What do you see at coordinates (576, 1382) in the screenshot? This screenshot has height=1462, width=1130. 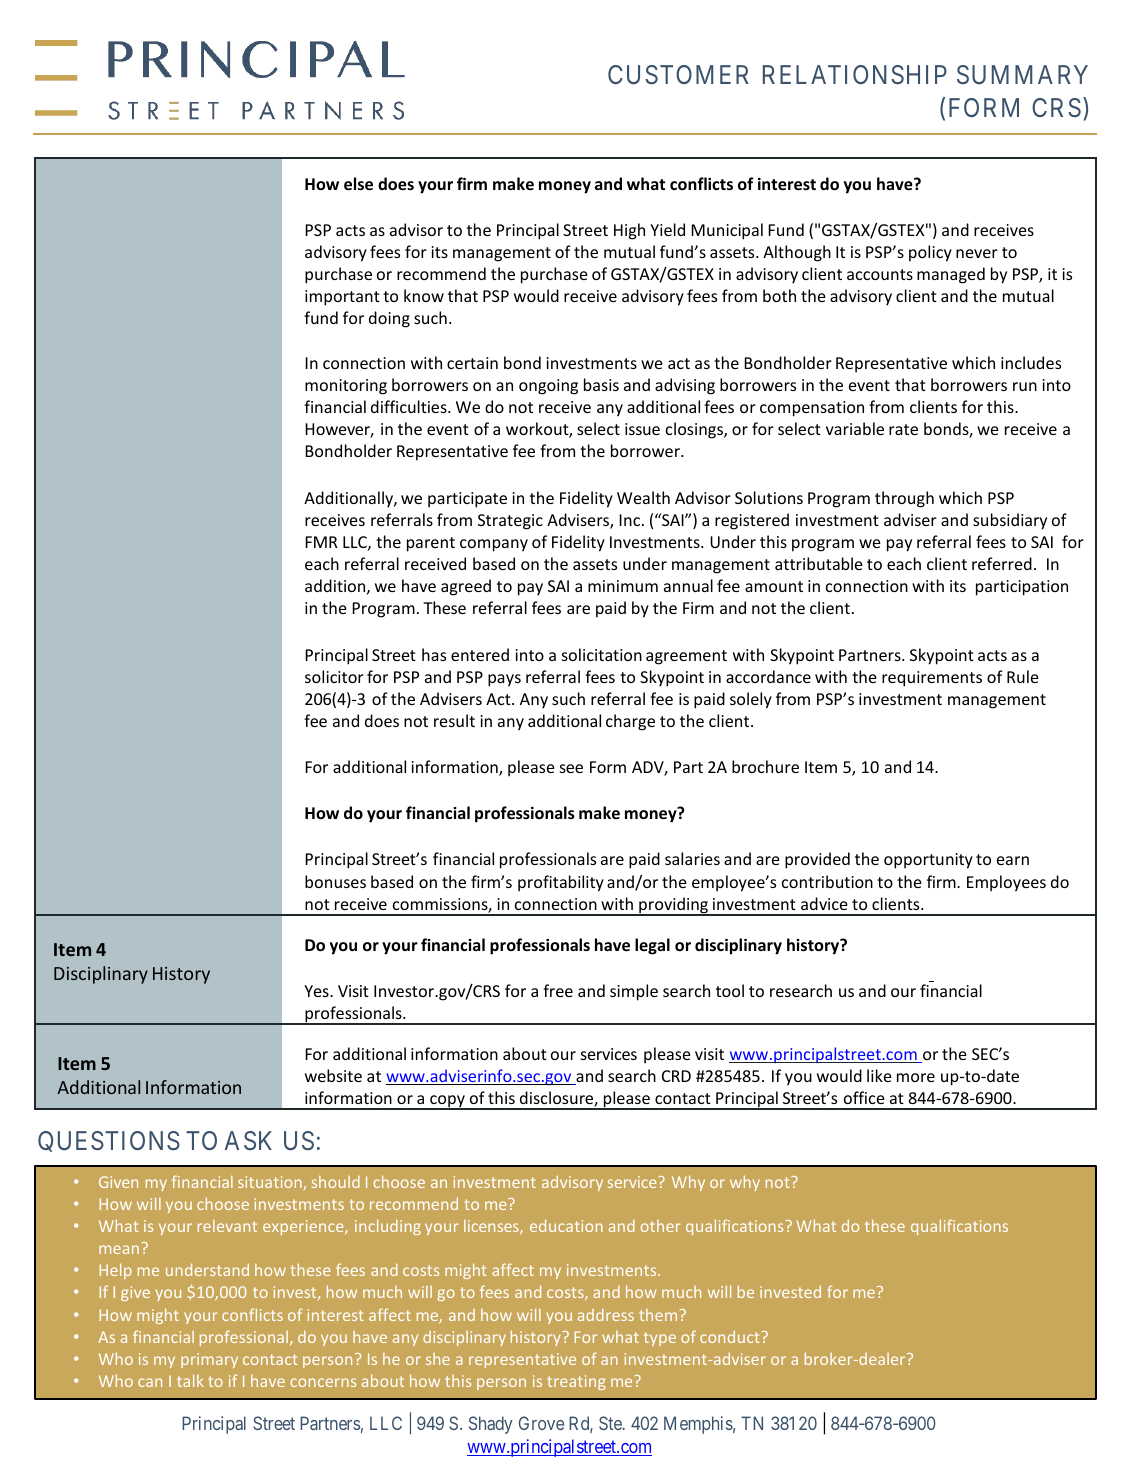 I see `treating` at bounding box center [576, 1382].
